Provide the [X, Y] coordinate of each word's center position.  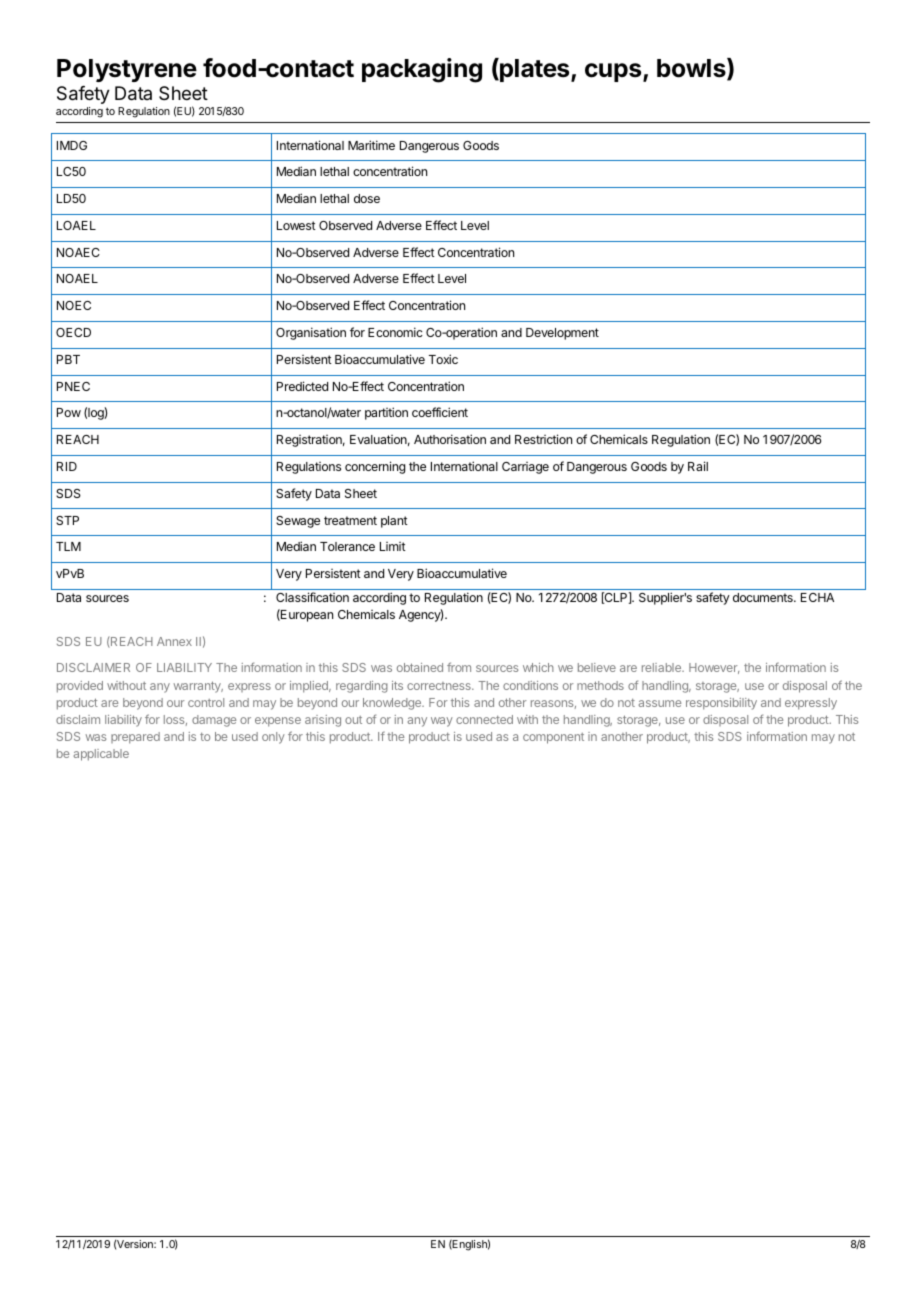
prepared [135, 738]
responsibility [721, 704]
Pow [69, 412]
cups [614, 72]
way [442, 722]
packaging [422, 70]
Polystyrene [127, 70]
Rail [698, 466]
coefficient [440, 412]
